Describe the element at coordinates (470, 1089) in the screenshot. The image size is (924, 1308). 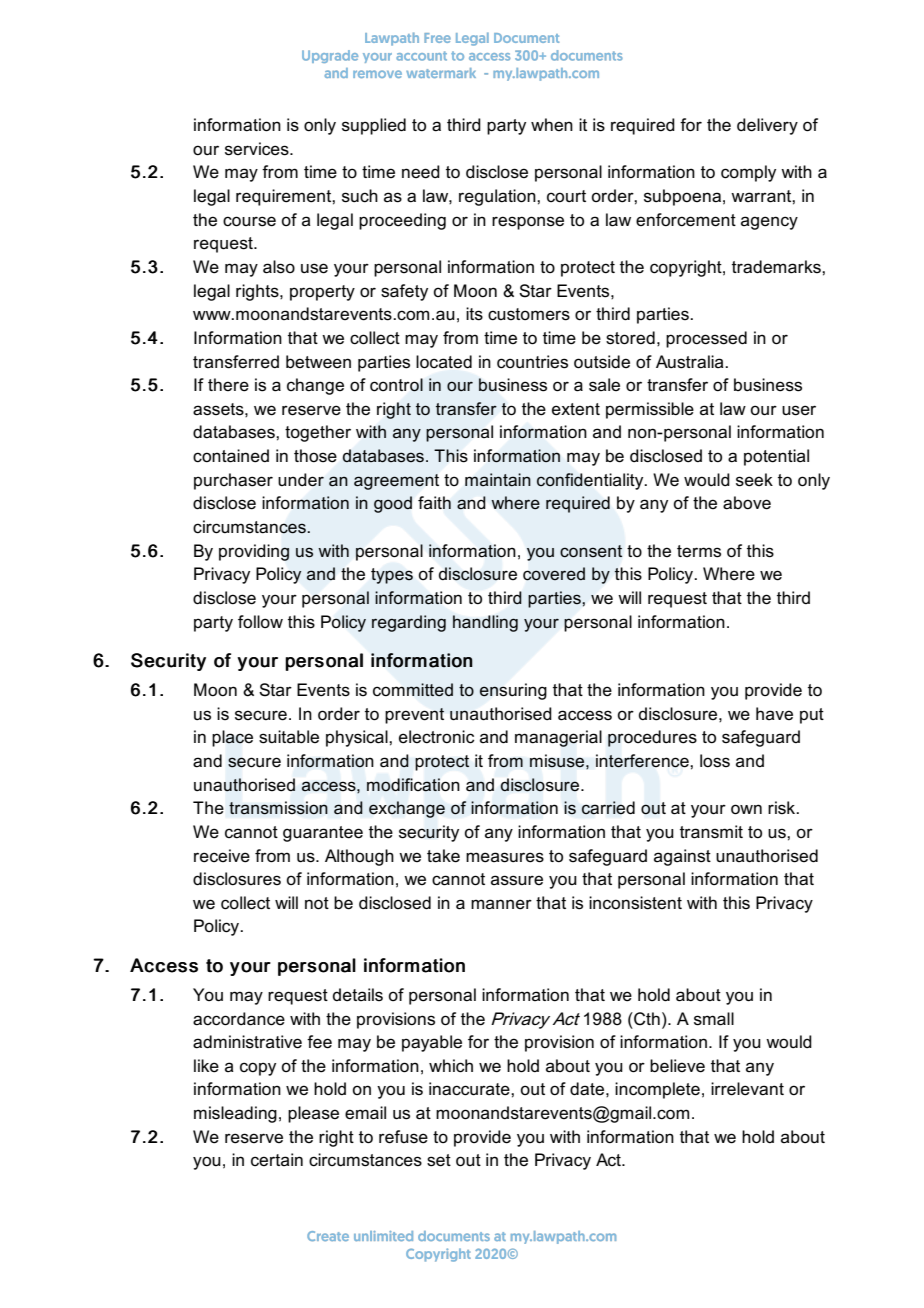
I see `inaccurate` at that location.
